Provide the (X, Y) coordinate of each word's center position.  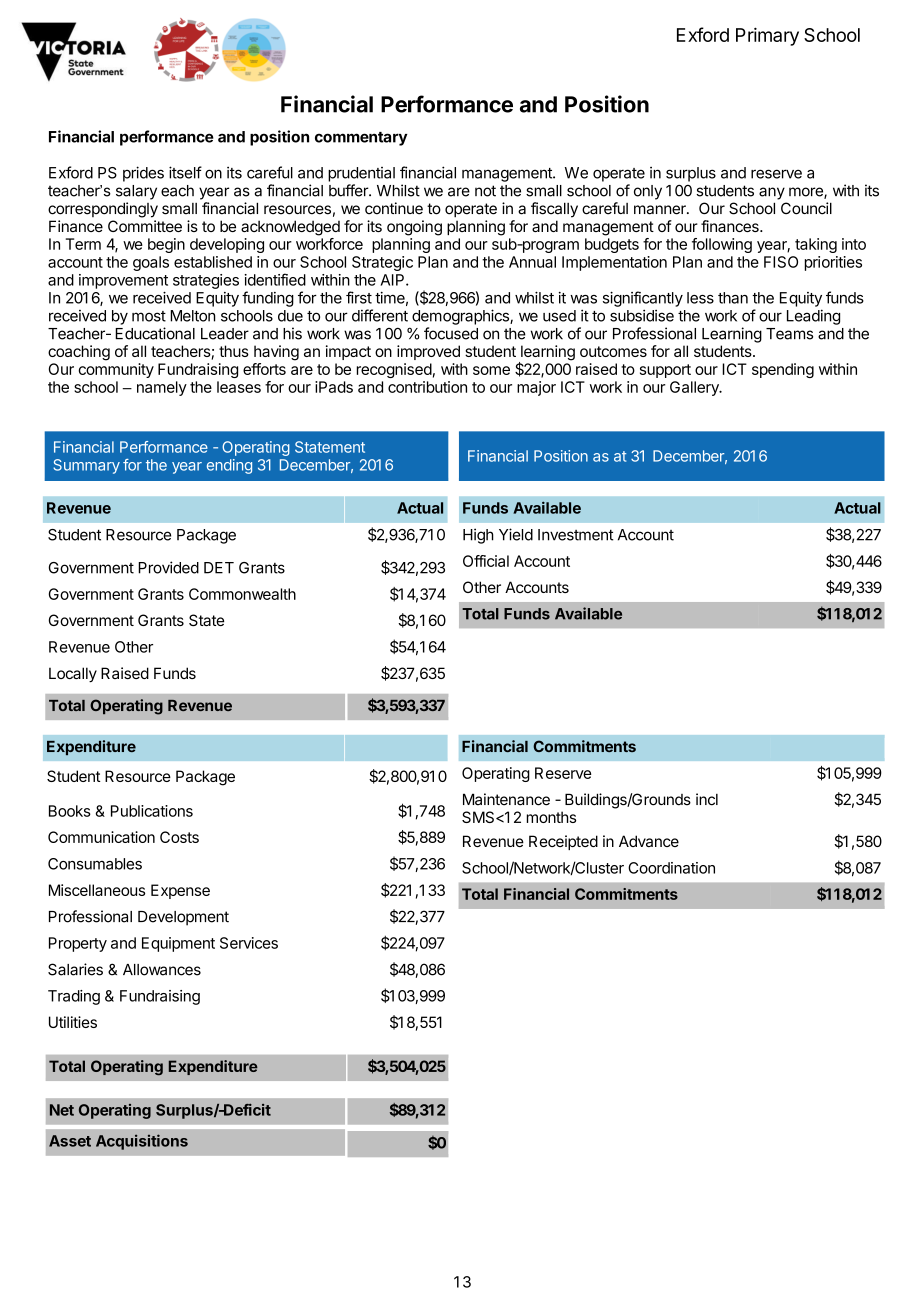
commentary (361, 139)
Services (249, 943)
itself (185, 172)
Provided (168, 567)
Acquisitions (142, 1142)
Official (486, 561)
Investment (576, 535)
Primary (767, 36)
